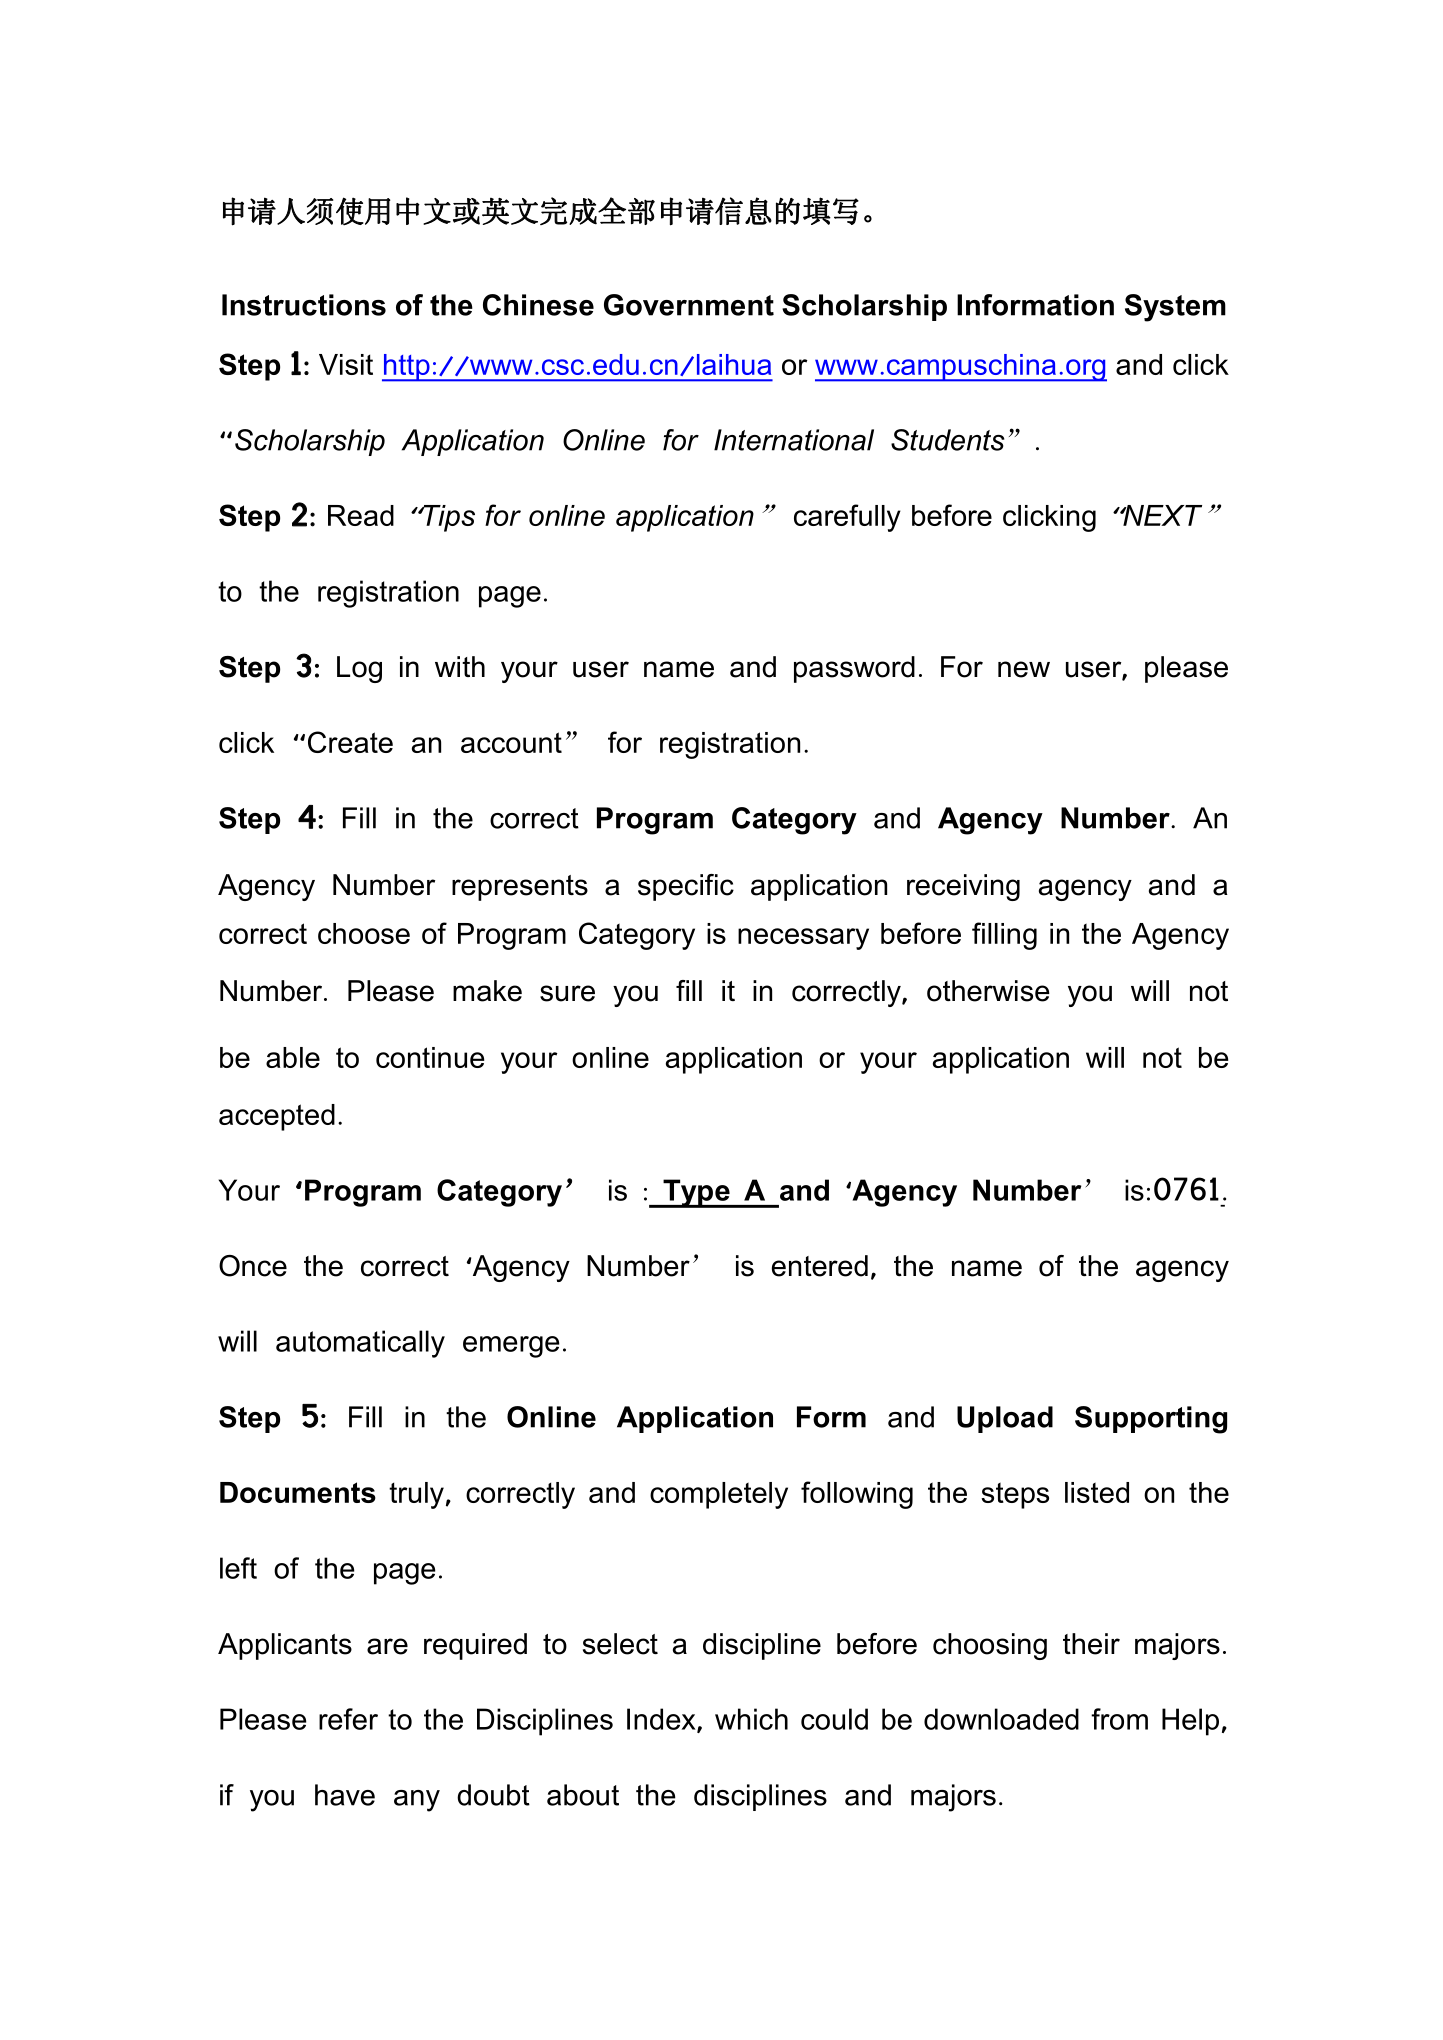 The height and width of the document is (2040, 1443). I want to click on specific, so click(686, 887).
